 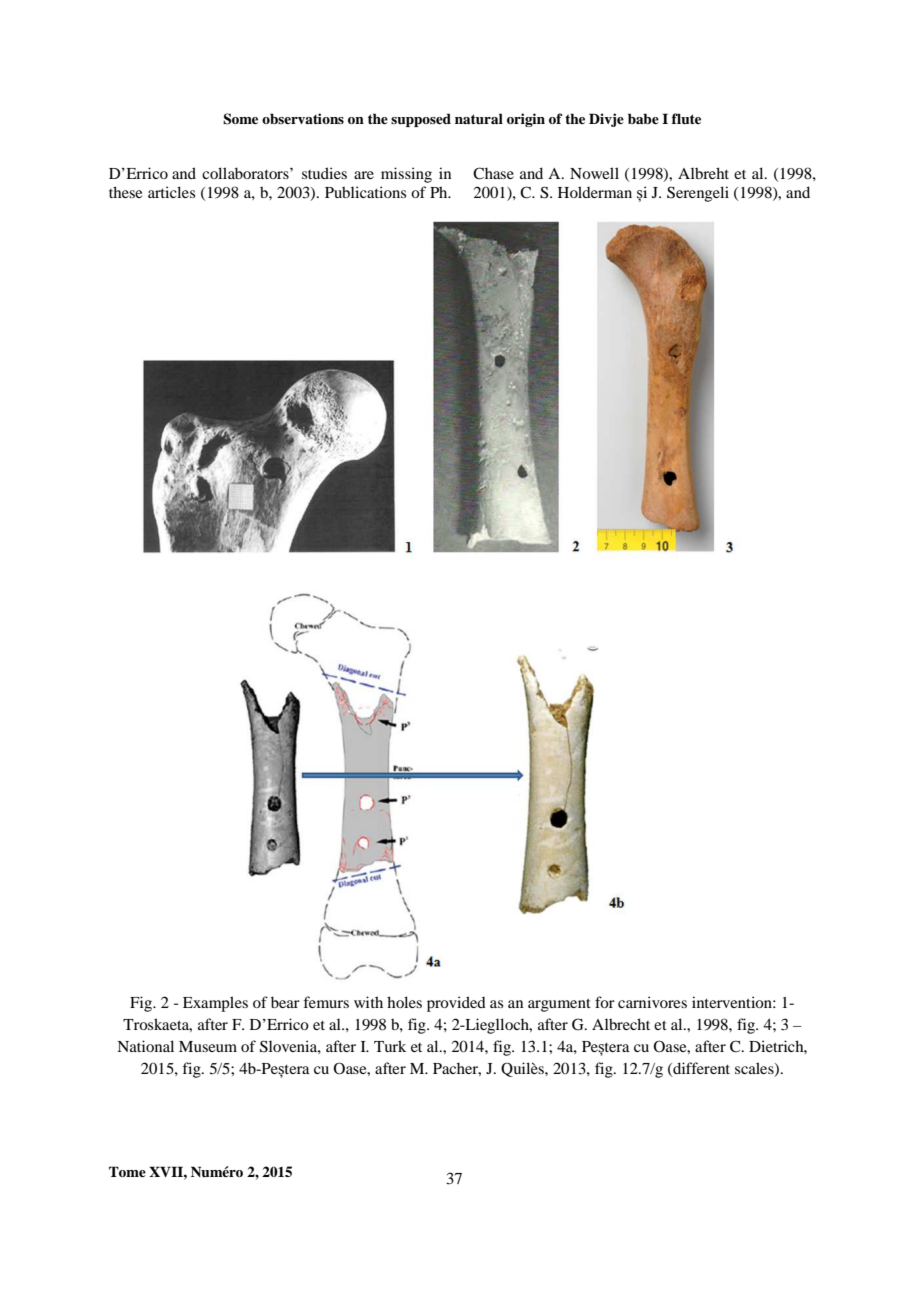 I want to click on Tome, so click(x=127, y=1171).
